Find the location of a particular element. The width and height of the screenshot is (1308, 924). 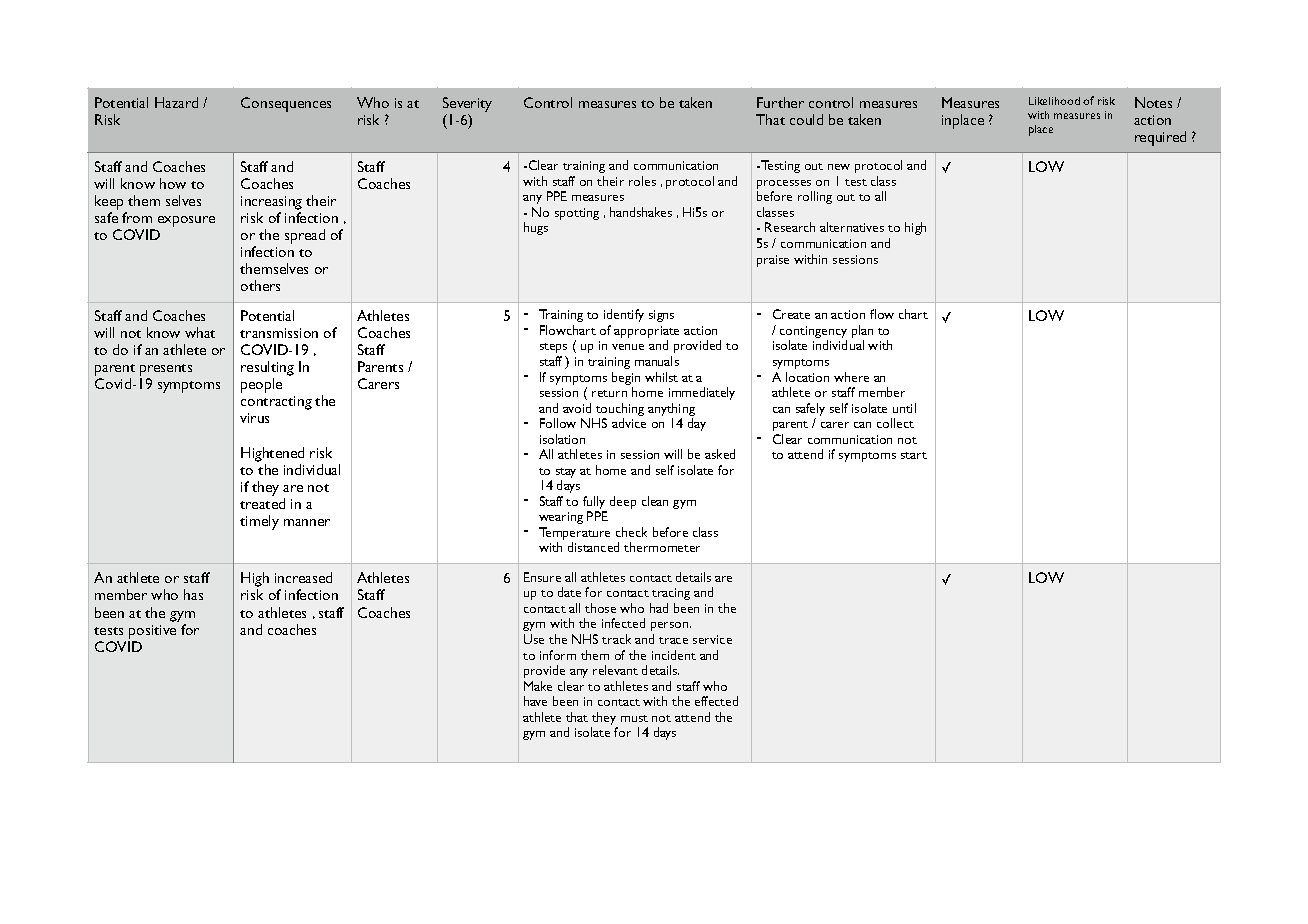

Further is located at coordinates (780, 102).
